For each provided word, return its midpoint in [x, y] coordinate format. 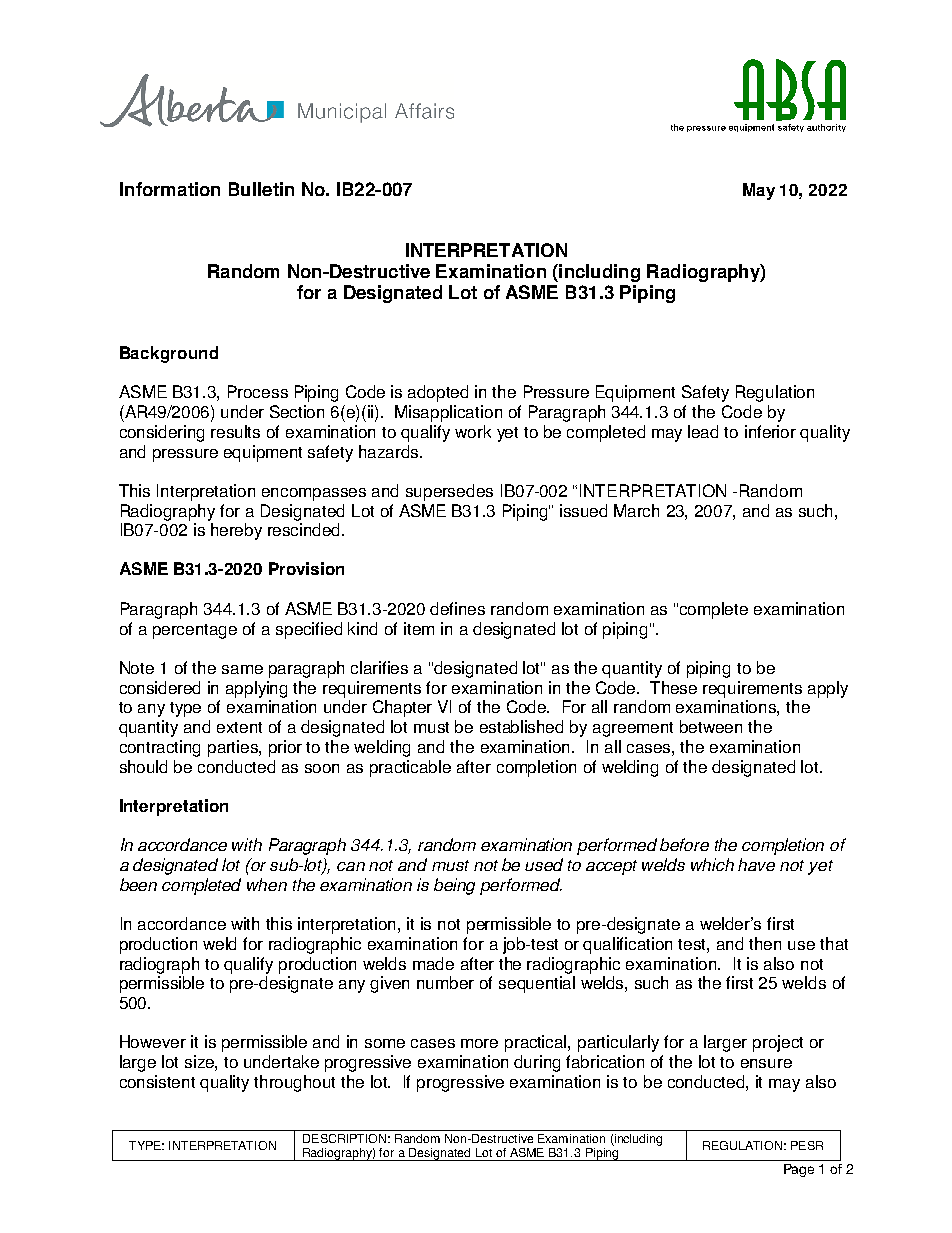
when [267, 884]
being [454, 886]
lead [703, 431]
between [711, 726]
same [242, 669]
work [473, 431]
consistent [157, 1081]
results [235, 431]
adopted [438, 393]
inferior [770, 431]
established [521, 726]
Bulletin [261, 189]
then [765, 943]
